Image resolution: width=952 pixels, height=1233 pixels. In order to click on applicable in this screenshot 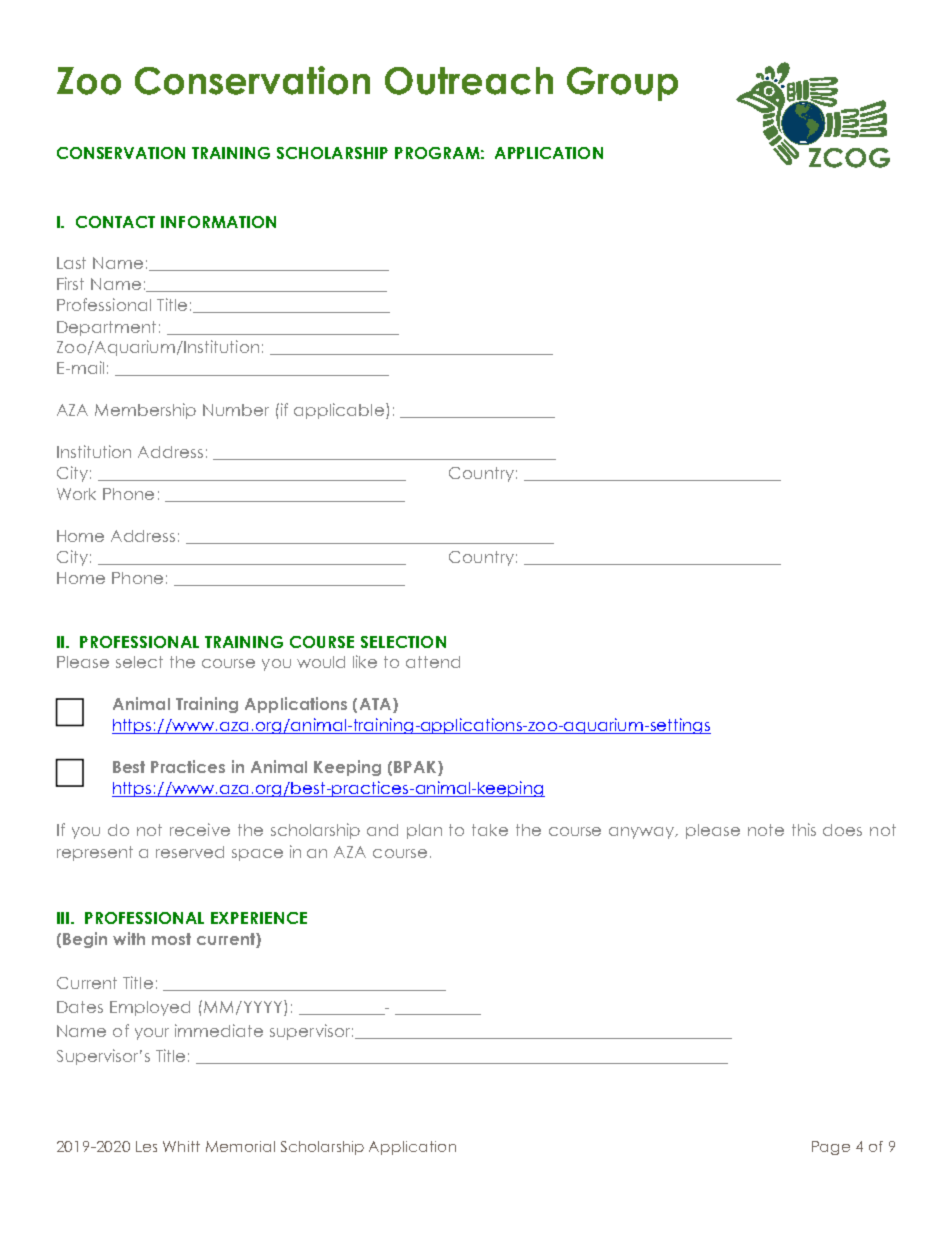, I will do `click(339, 411)`.
